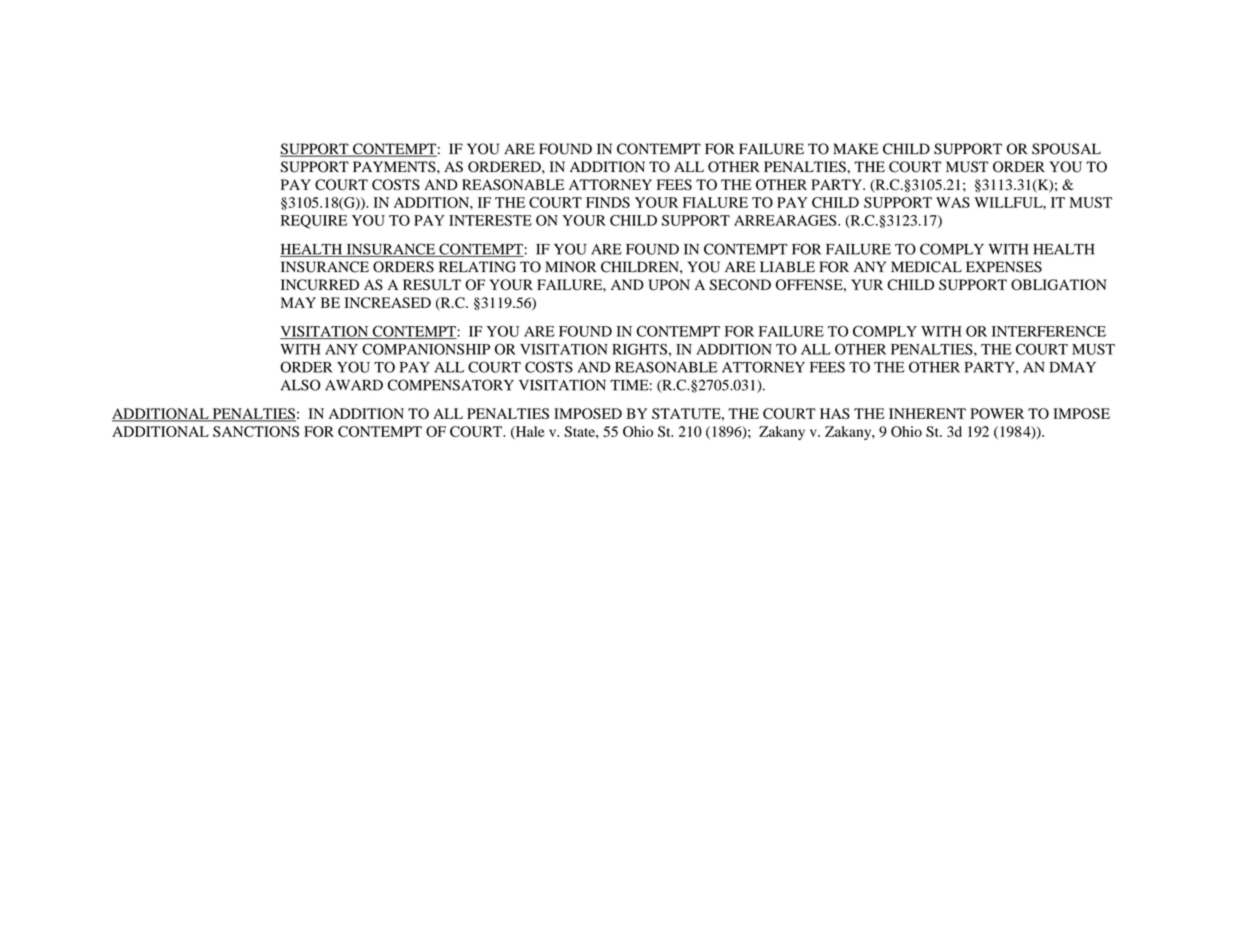  Describe the element at coordinates (314, 222) in the screenshot. I see `REQUIRE` at that location.
